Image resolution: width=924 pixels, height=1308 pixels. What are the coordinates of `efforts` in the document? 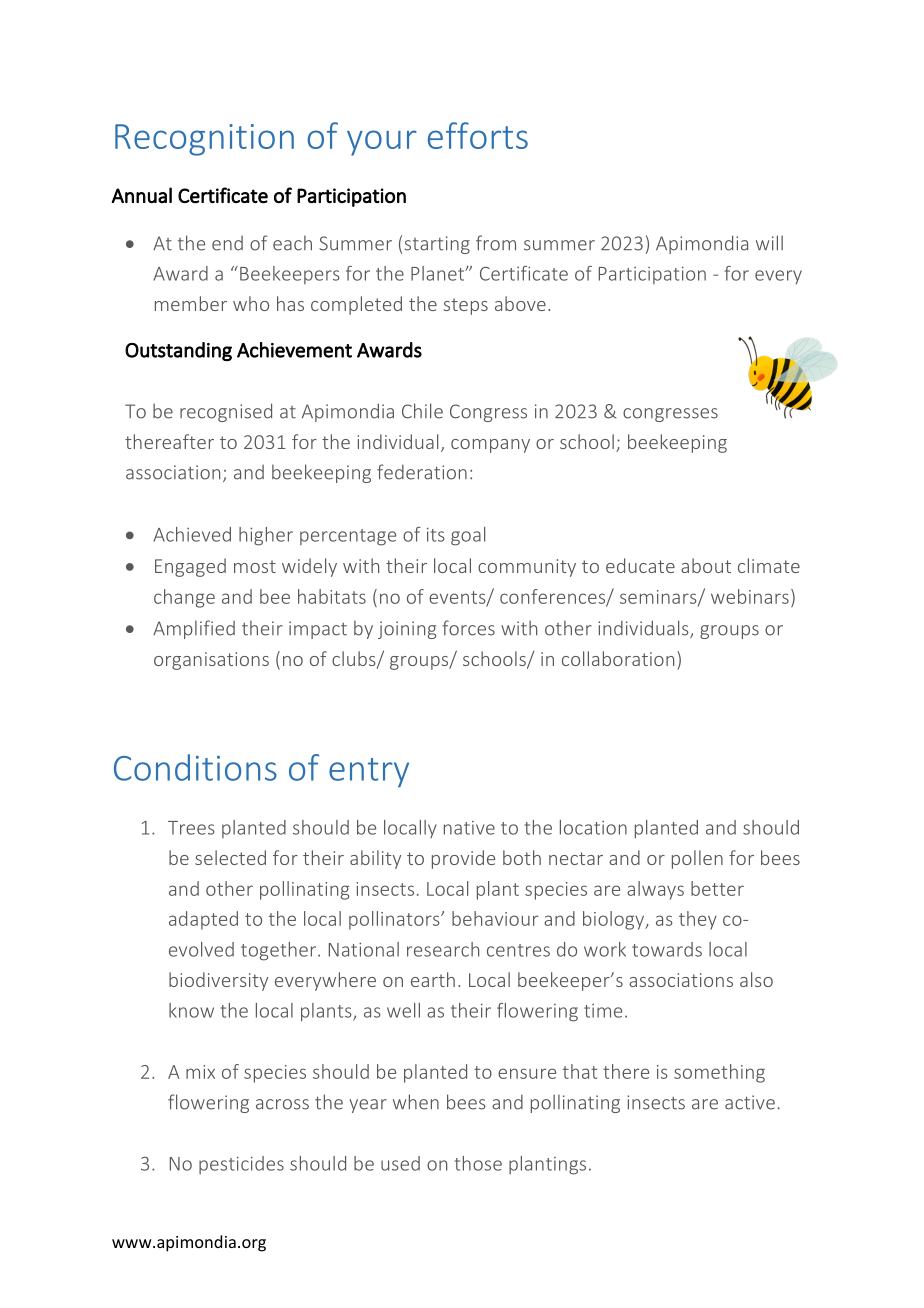 It's located at (478, 135).
